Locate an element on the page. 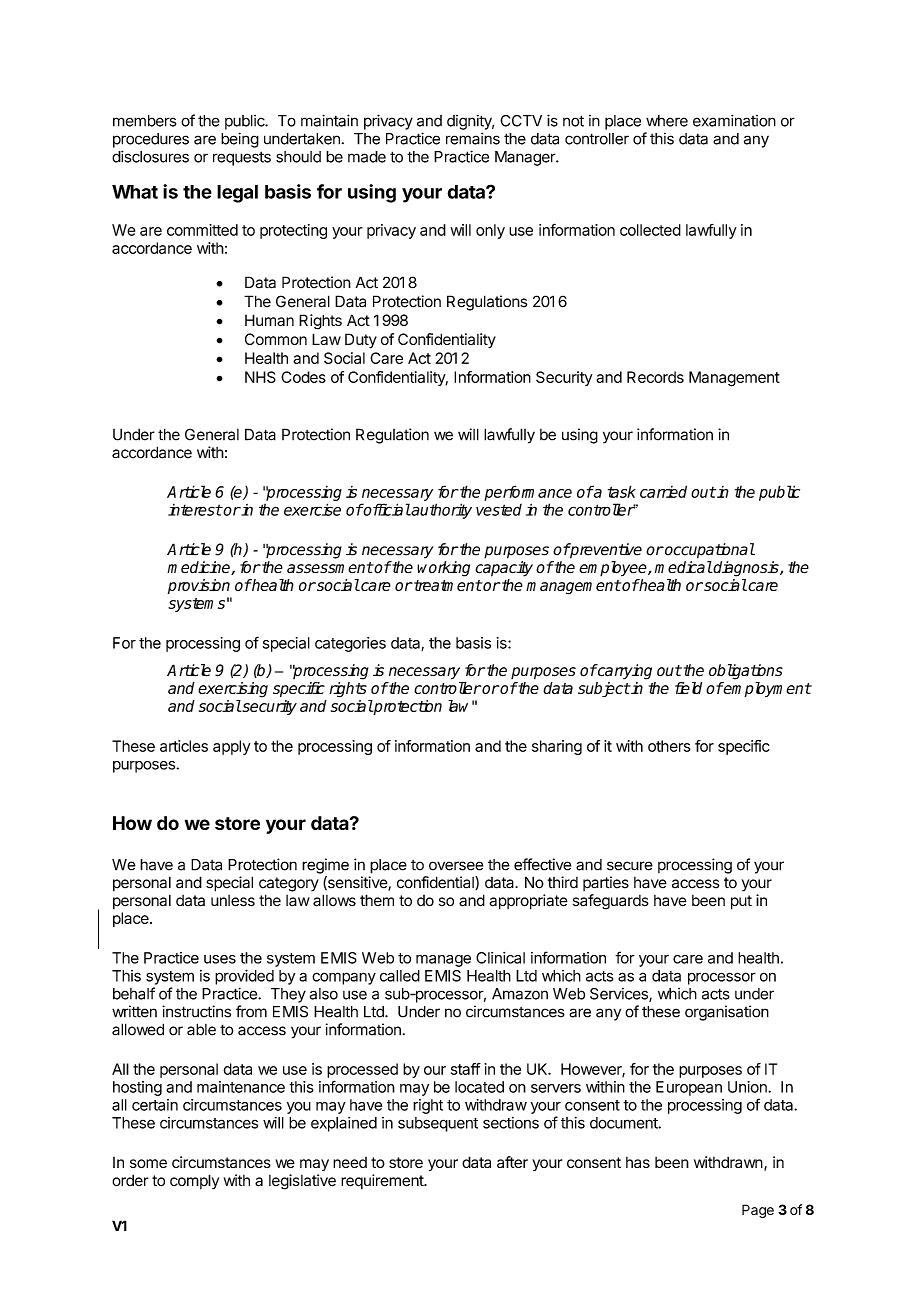 The height and width of the page is (1309, 924). comply is located at coordinates (194, 1182).
